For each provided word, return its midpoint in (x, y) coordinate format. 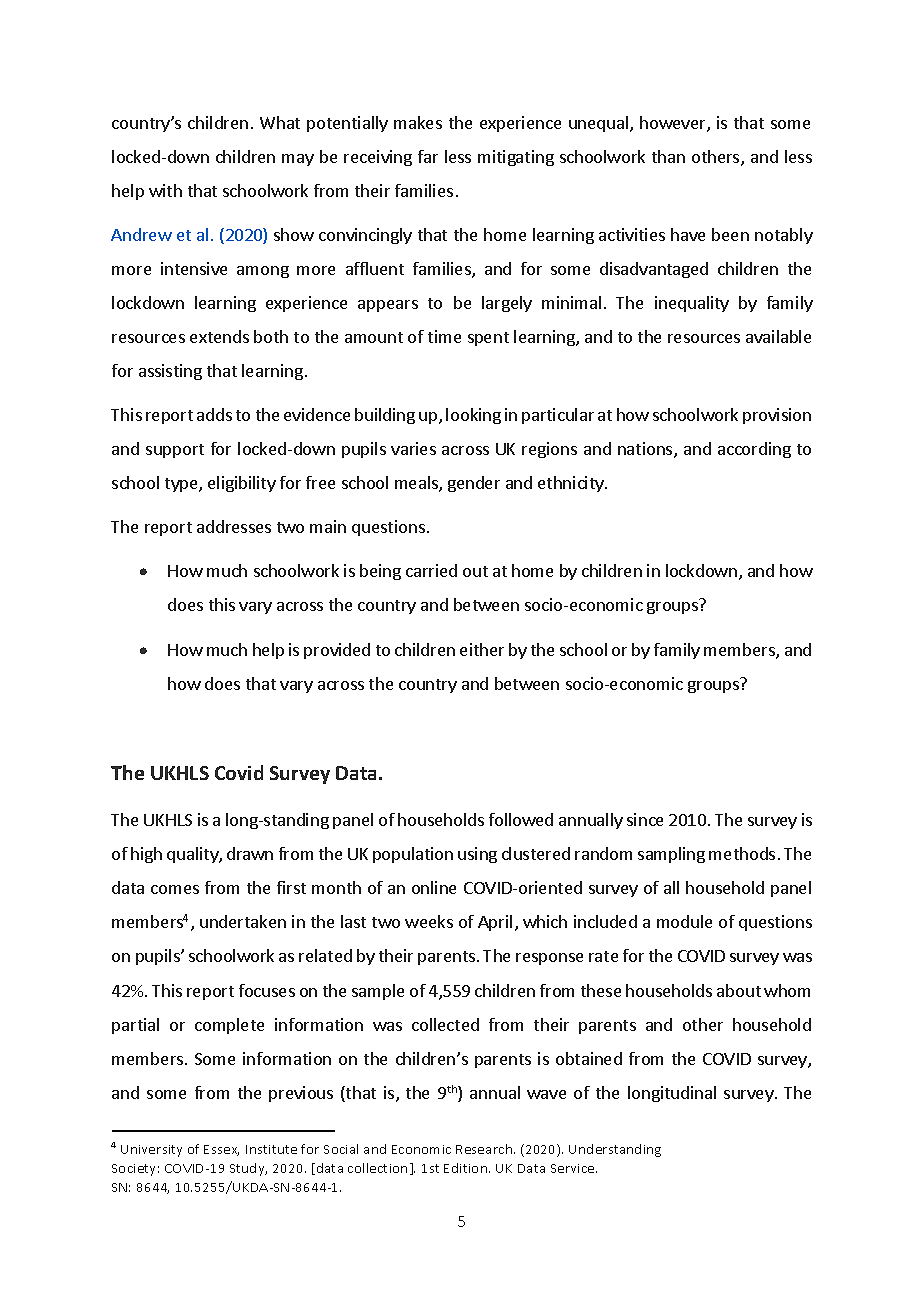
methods (742, 853)
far (428, 156)
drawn (250, 853)
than (668, 156)
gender (474, 484)
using (477, 855)
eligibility (242, 484)
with (165, 190)
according (754, 450)
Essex (221, 1150)
